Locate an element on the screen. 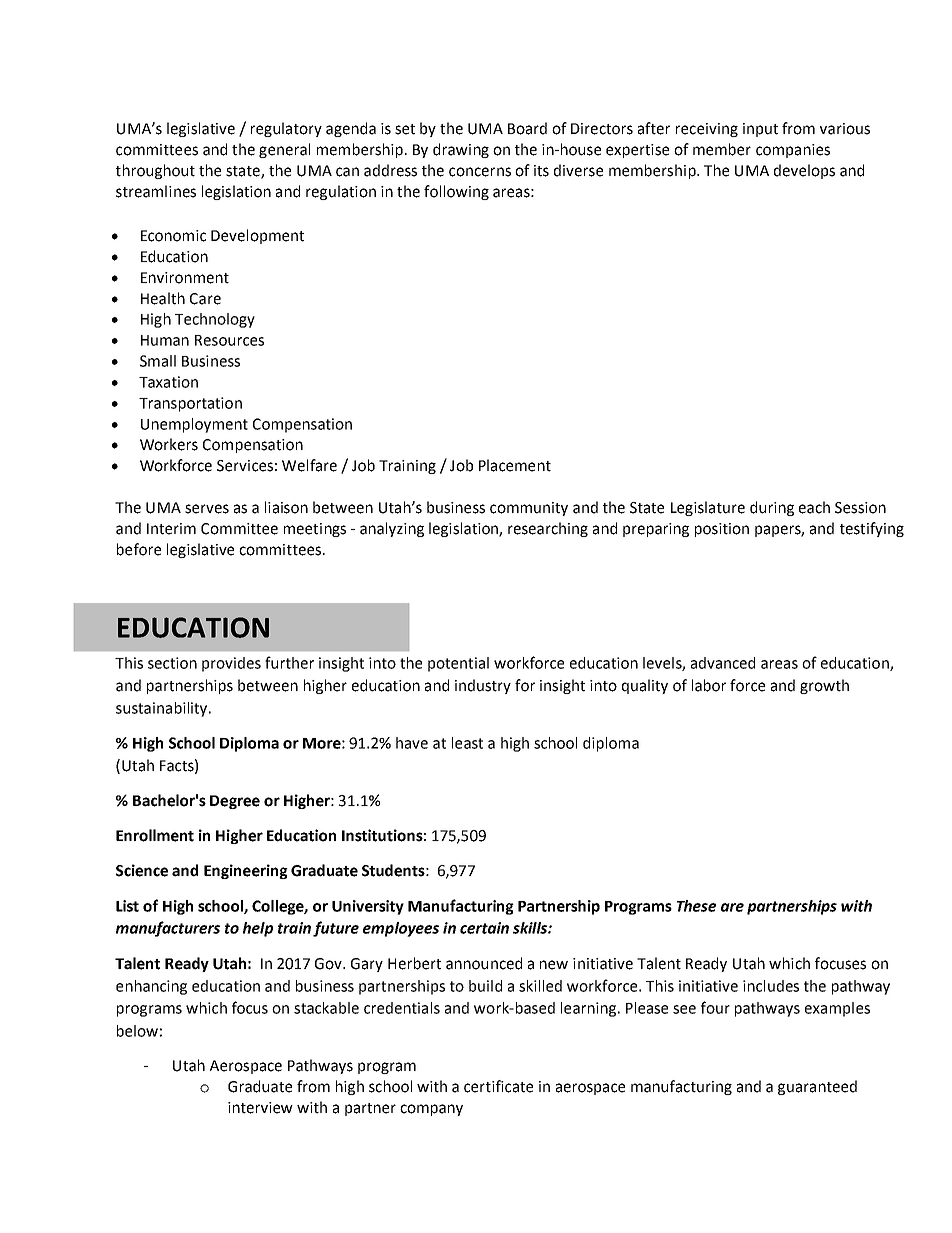 This screenshot has height=1233, width=952. potential is located at coordinates (458, 664).
